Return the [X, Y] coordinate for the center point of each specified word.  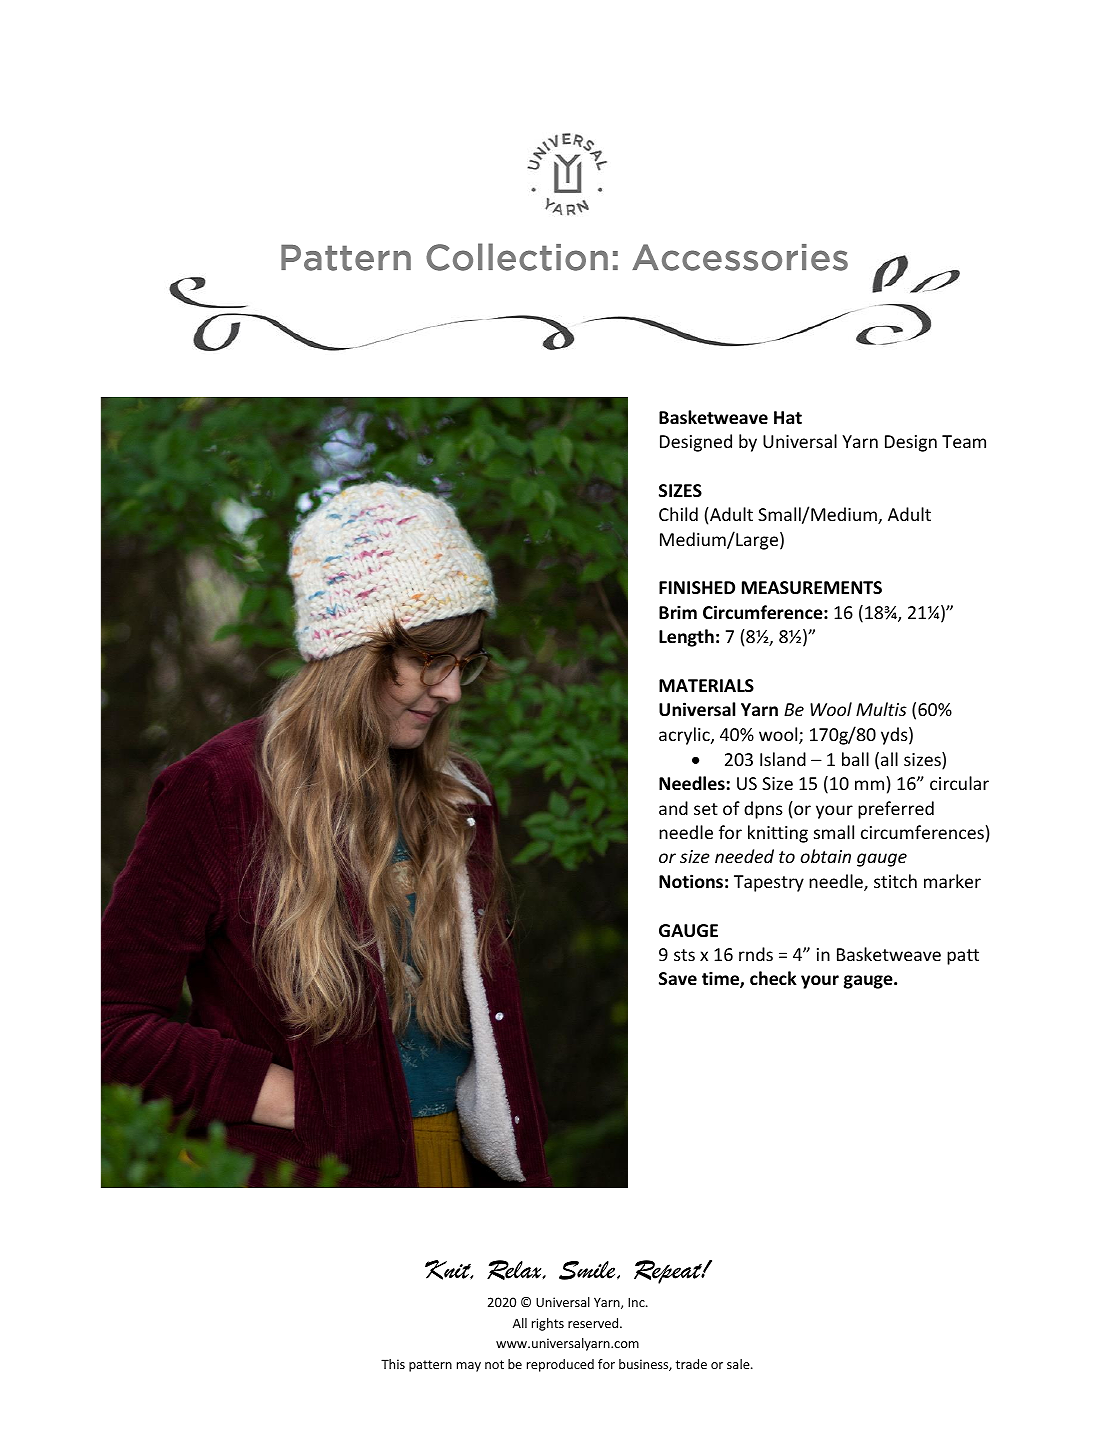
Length [686, 638]
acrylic [685, 736]
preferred [896, 810]
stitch [895, 881]
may [469, 1367]
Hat [788, 417]
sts [684, 955]
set [706, 809]
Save [678, 979]
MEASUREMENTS [812, 588]
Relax [515, 1270]
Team [964, 441]
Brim [678, 612]
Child [678, 514]
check [773, 978]
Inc [637, 1302]
